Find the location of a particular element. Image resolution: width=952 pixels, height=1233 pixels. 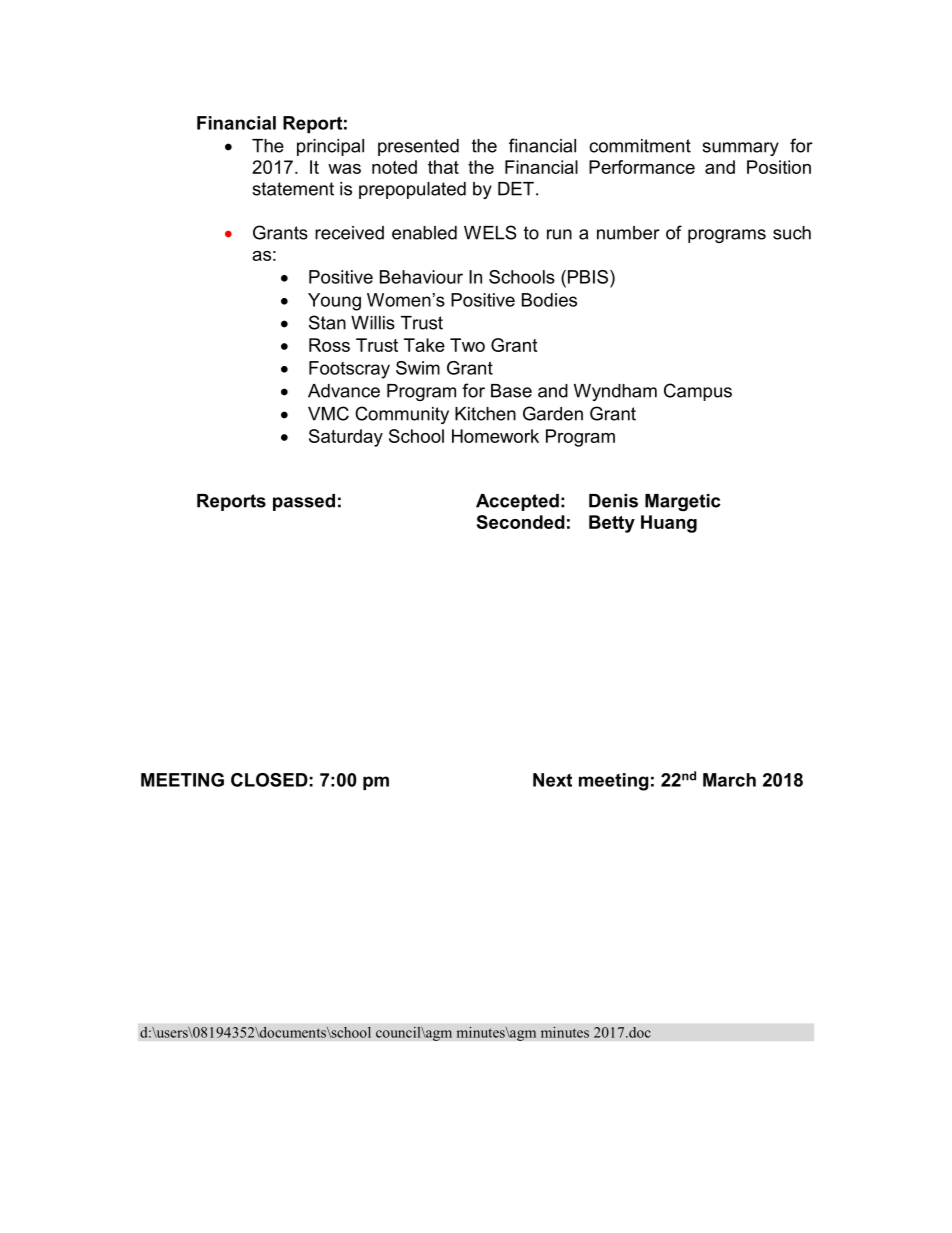

Base is located at coordinates (511, 391).
